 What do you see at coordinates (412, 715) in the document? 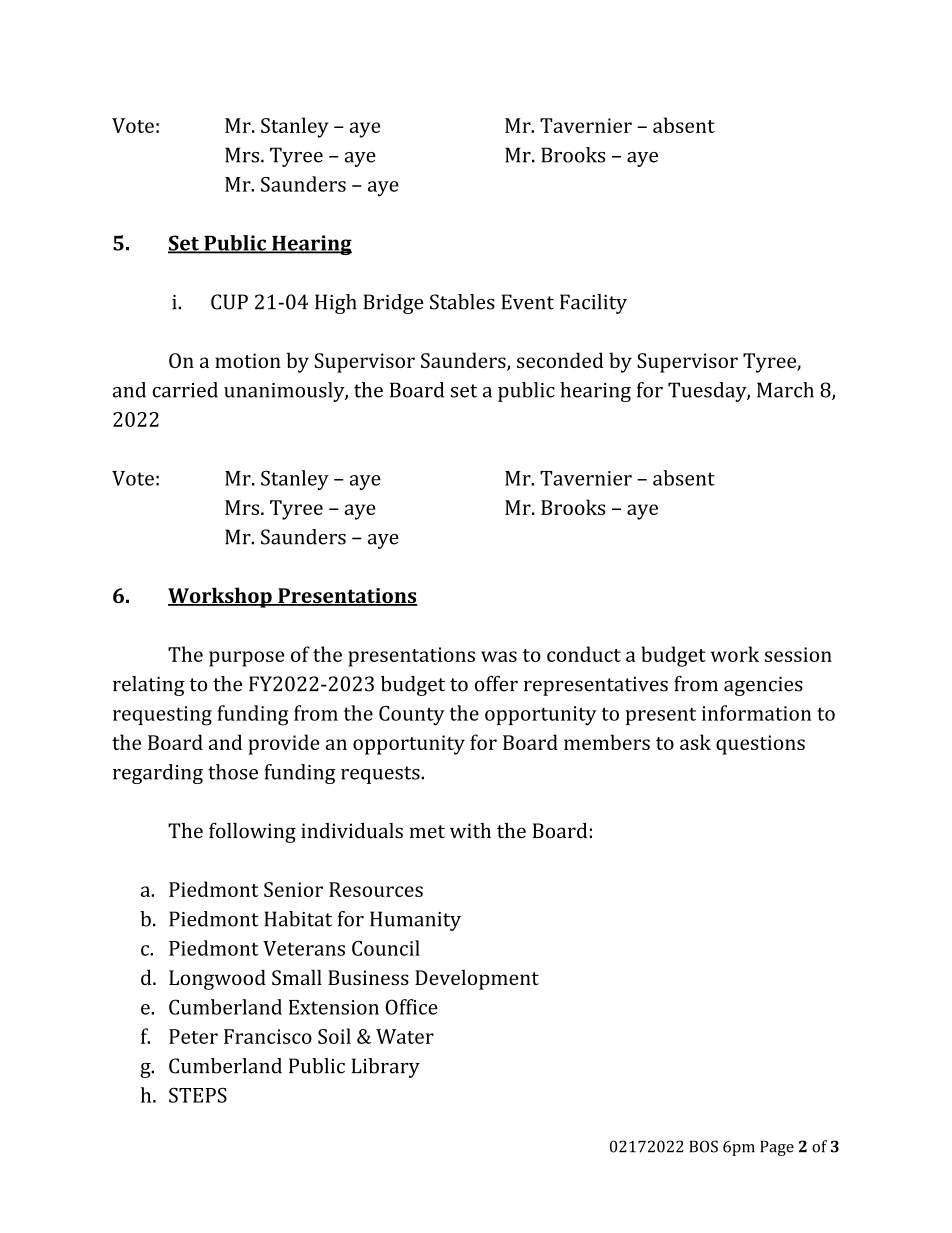
I see `County` at bounding box center [412, 715].
